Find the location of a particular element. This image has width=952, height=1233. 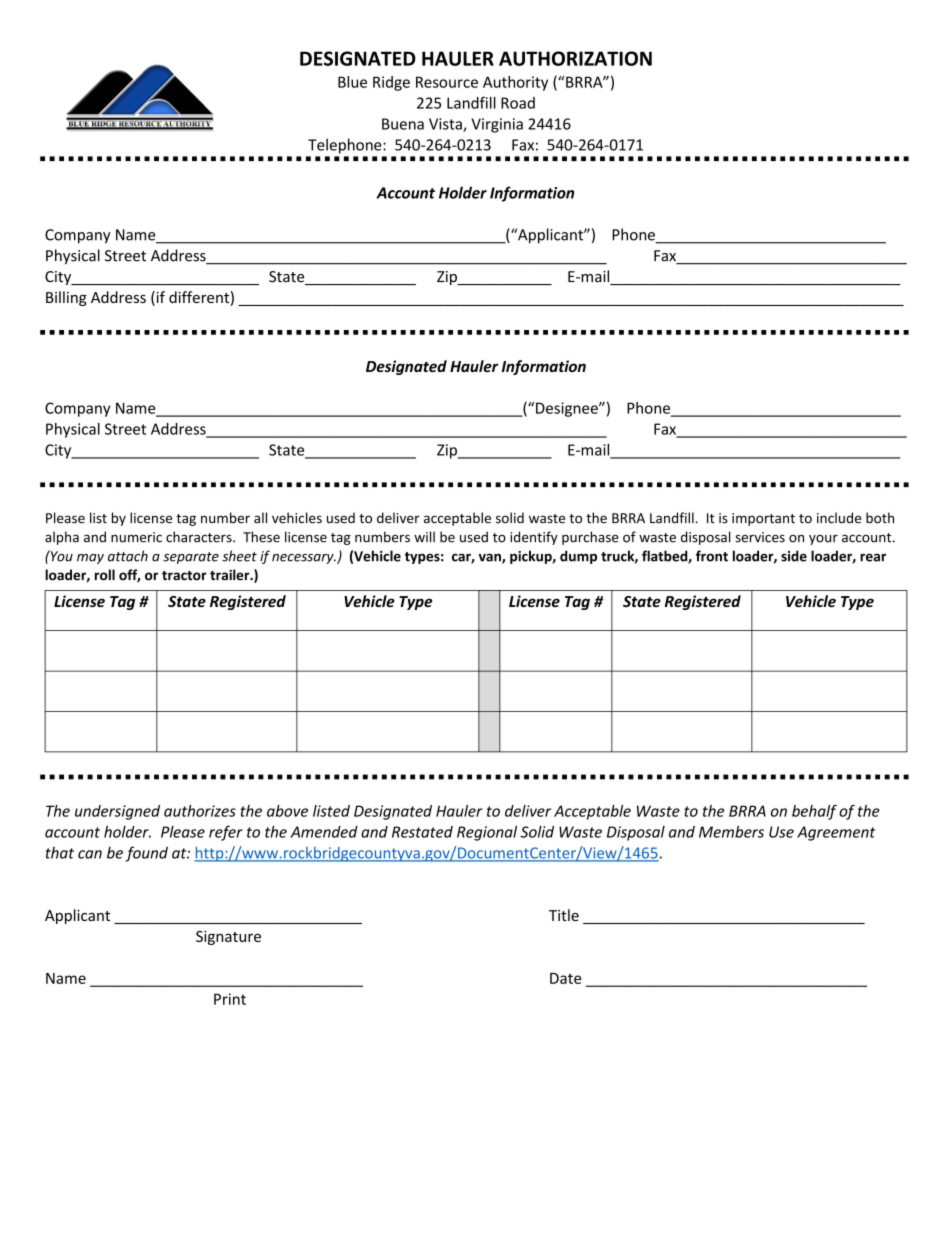

will is located at coordinates (424, 536).
